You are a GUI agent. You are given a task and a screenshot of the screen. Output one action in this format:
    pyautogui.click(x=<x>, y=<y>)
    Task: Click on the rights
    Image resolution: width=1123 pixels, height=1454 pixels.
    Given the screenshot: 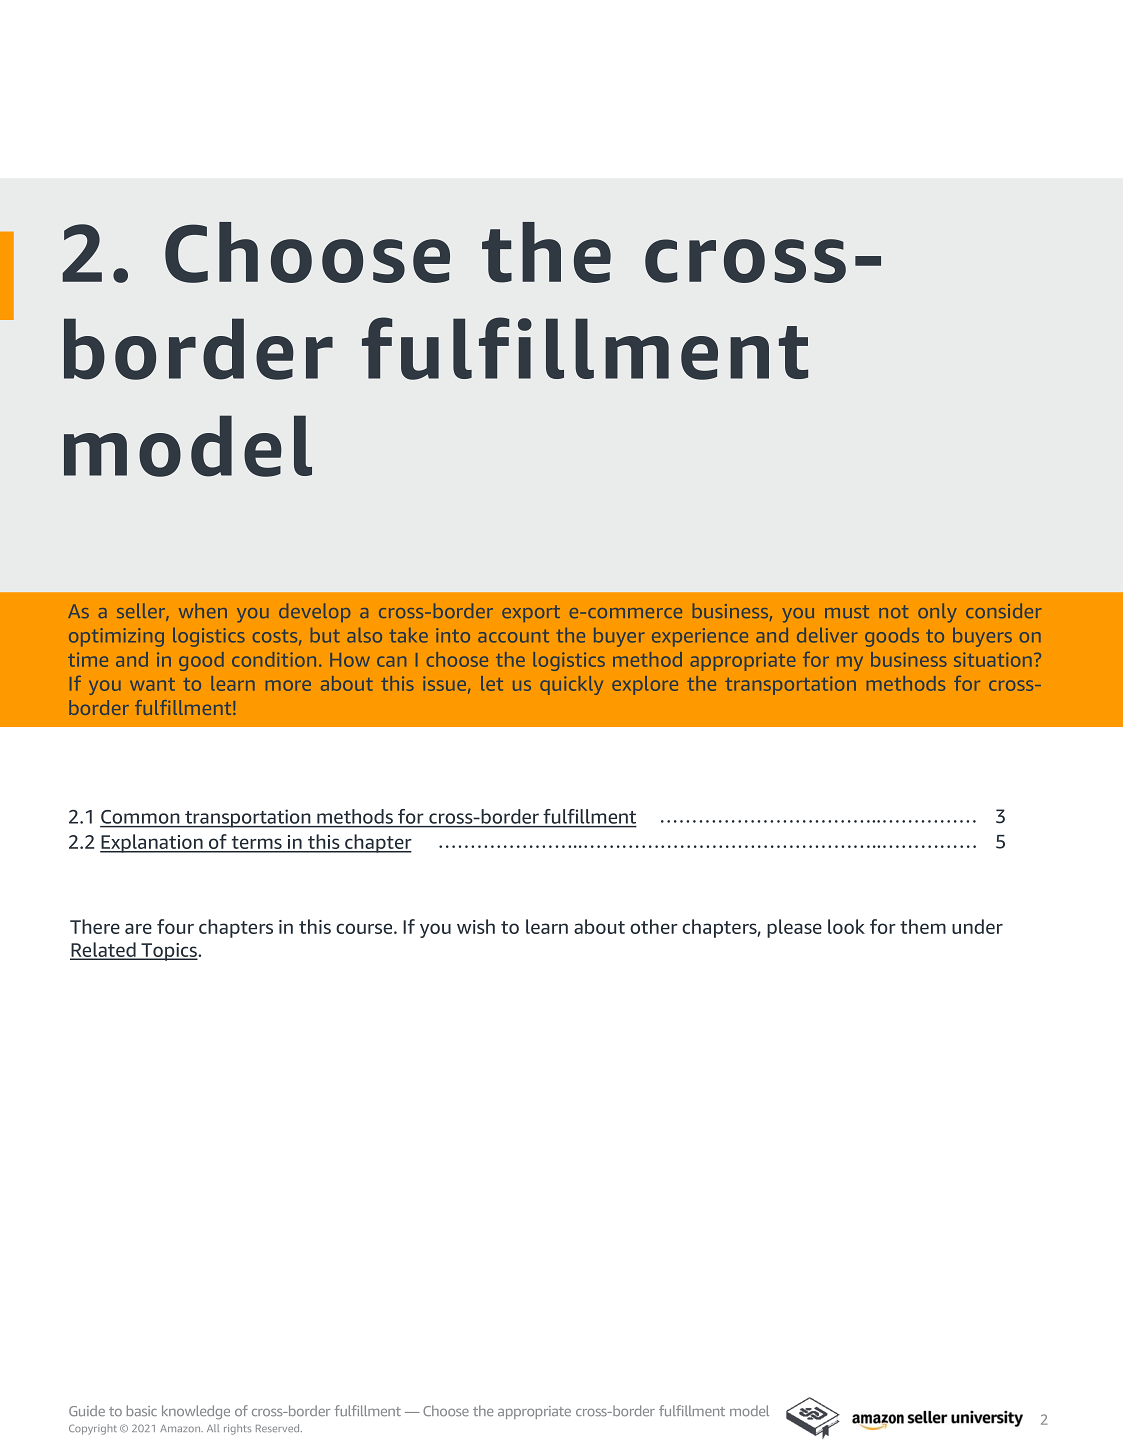 What is the action you would take?
    pyautogui.click(x=237, y=1429)
